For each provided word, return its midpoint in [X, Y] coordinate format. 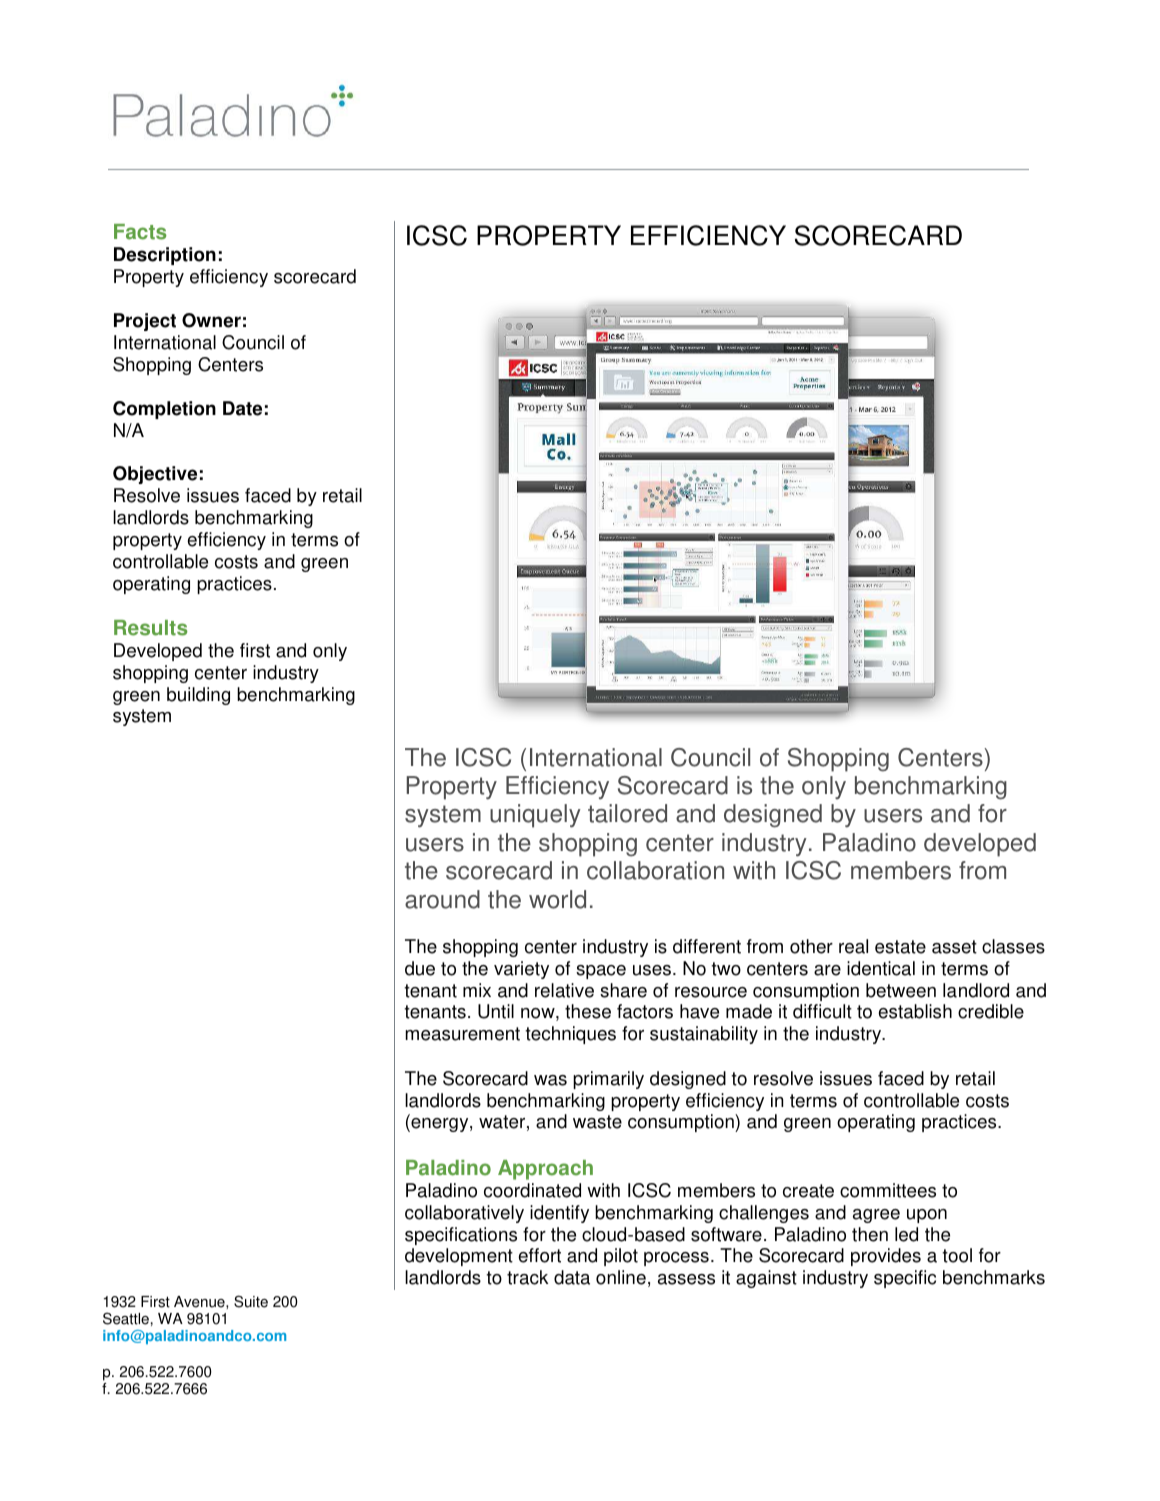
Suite [251, 1301]
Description [165, 256]
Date [242, 408]
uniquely [535, 816]
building [198, 696]
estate [900, 947]
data [572, 1277]
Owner [211, 320]
